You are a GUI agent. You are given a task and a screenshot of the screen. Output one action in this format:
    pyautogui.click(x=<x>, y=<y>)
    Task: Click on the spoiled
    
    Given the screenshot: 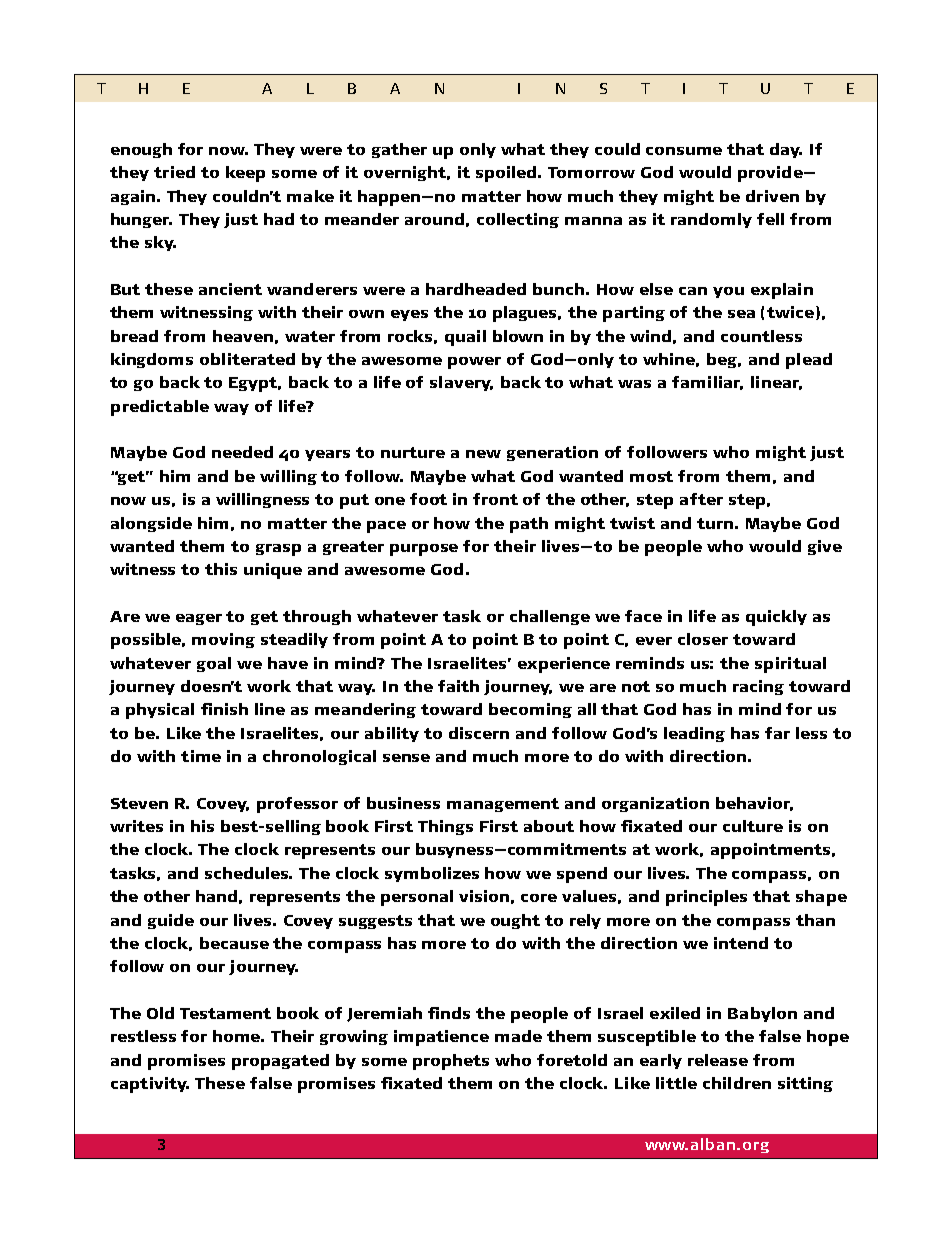 What is the action you would take?
    pyautogui.click(x=508, y=174)
